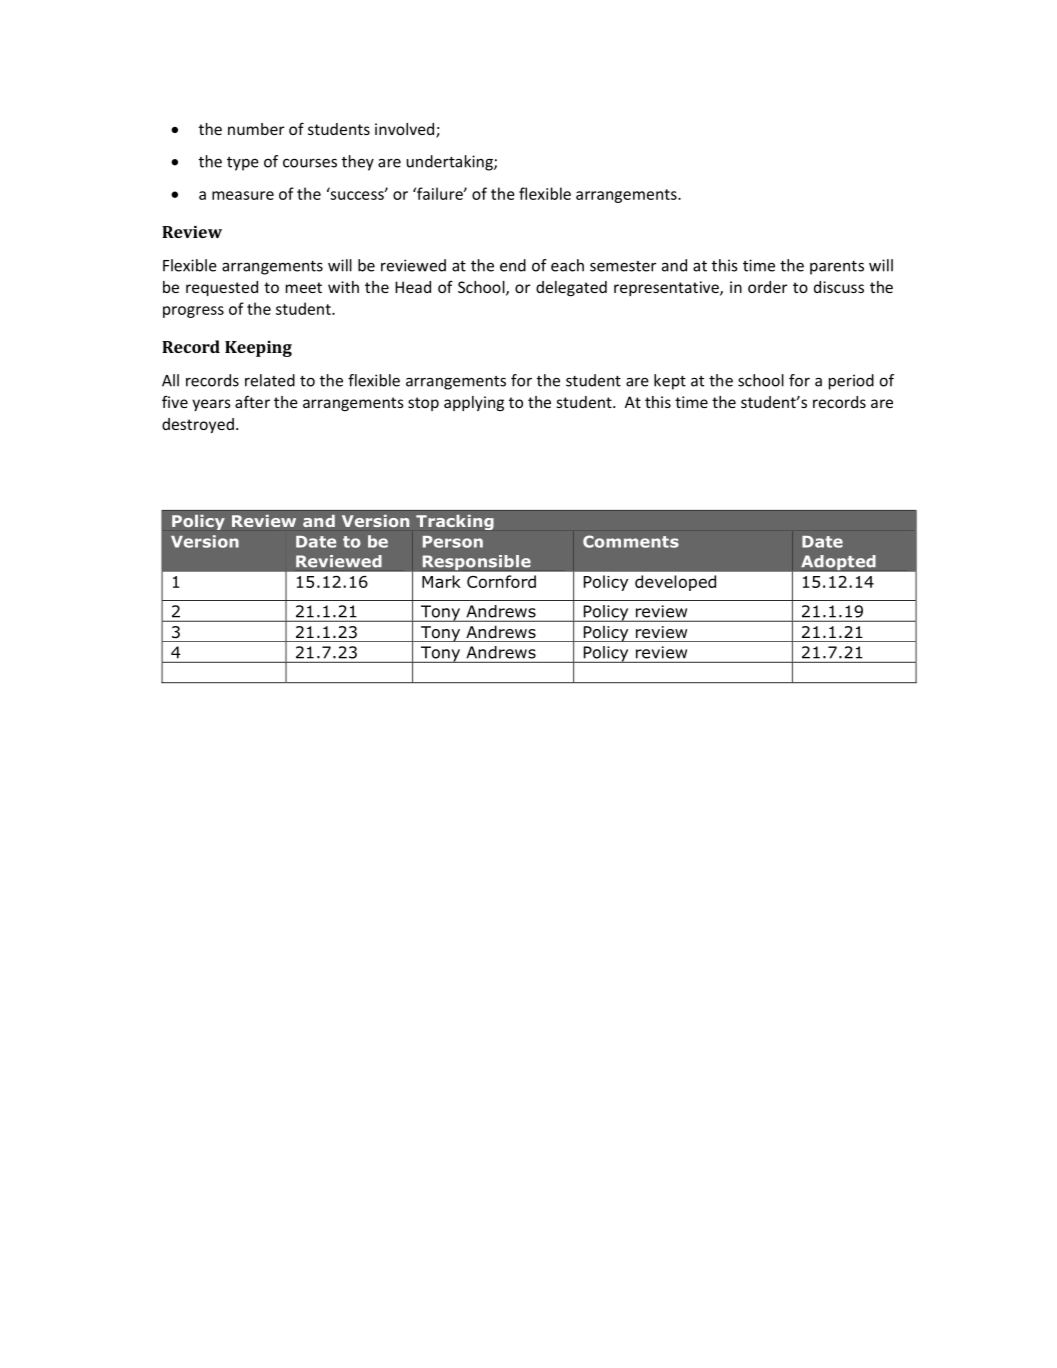  Describe the element at coordinates (675, 583) in the screenshot. I see `developed` at that location.
